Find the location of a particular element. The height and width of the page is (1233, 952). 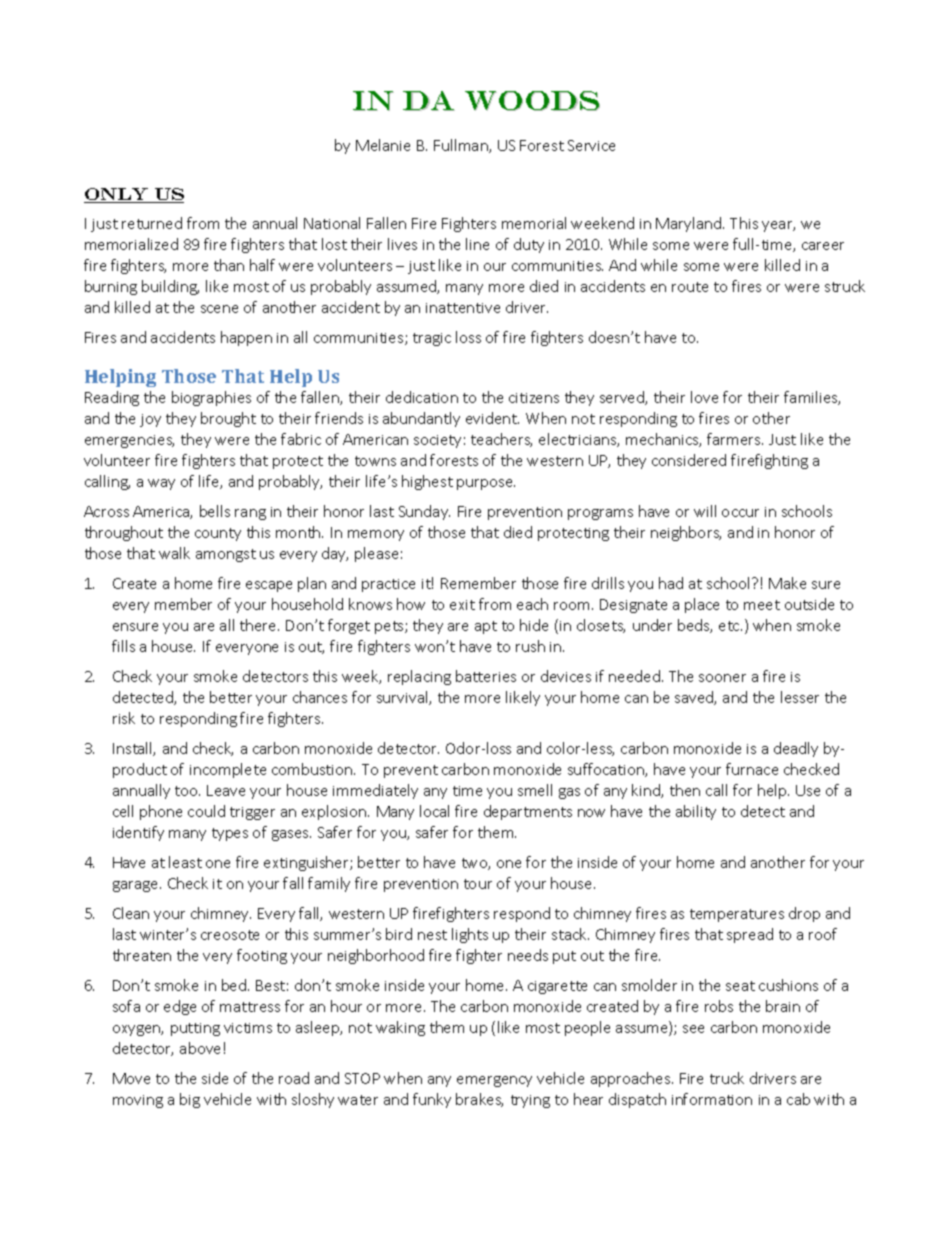

ONLY is located at coordinates (117, 195).
